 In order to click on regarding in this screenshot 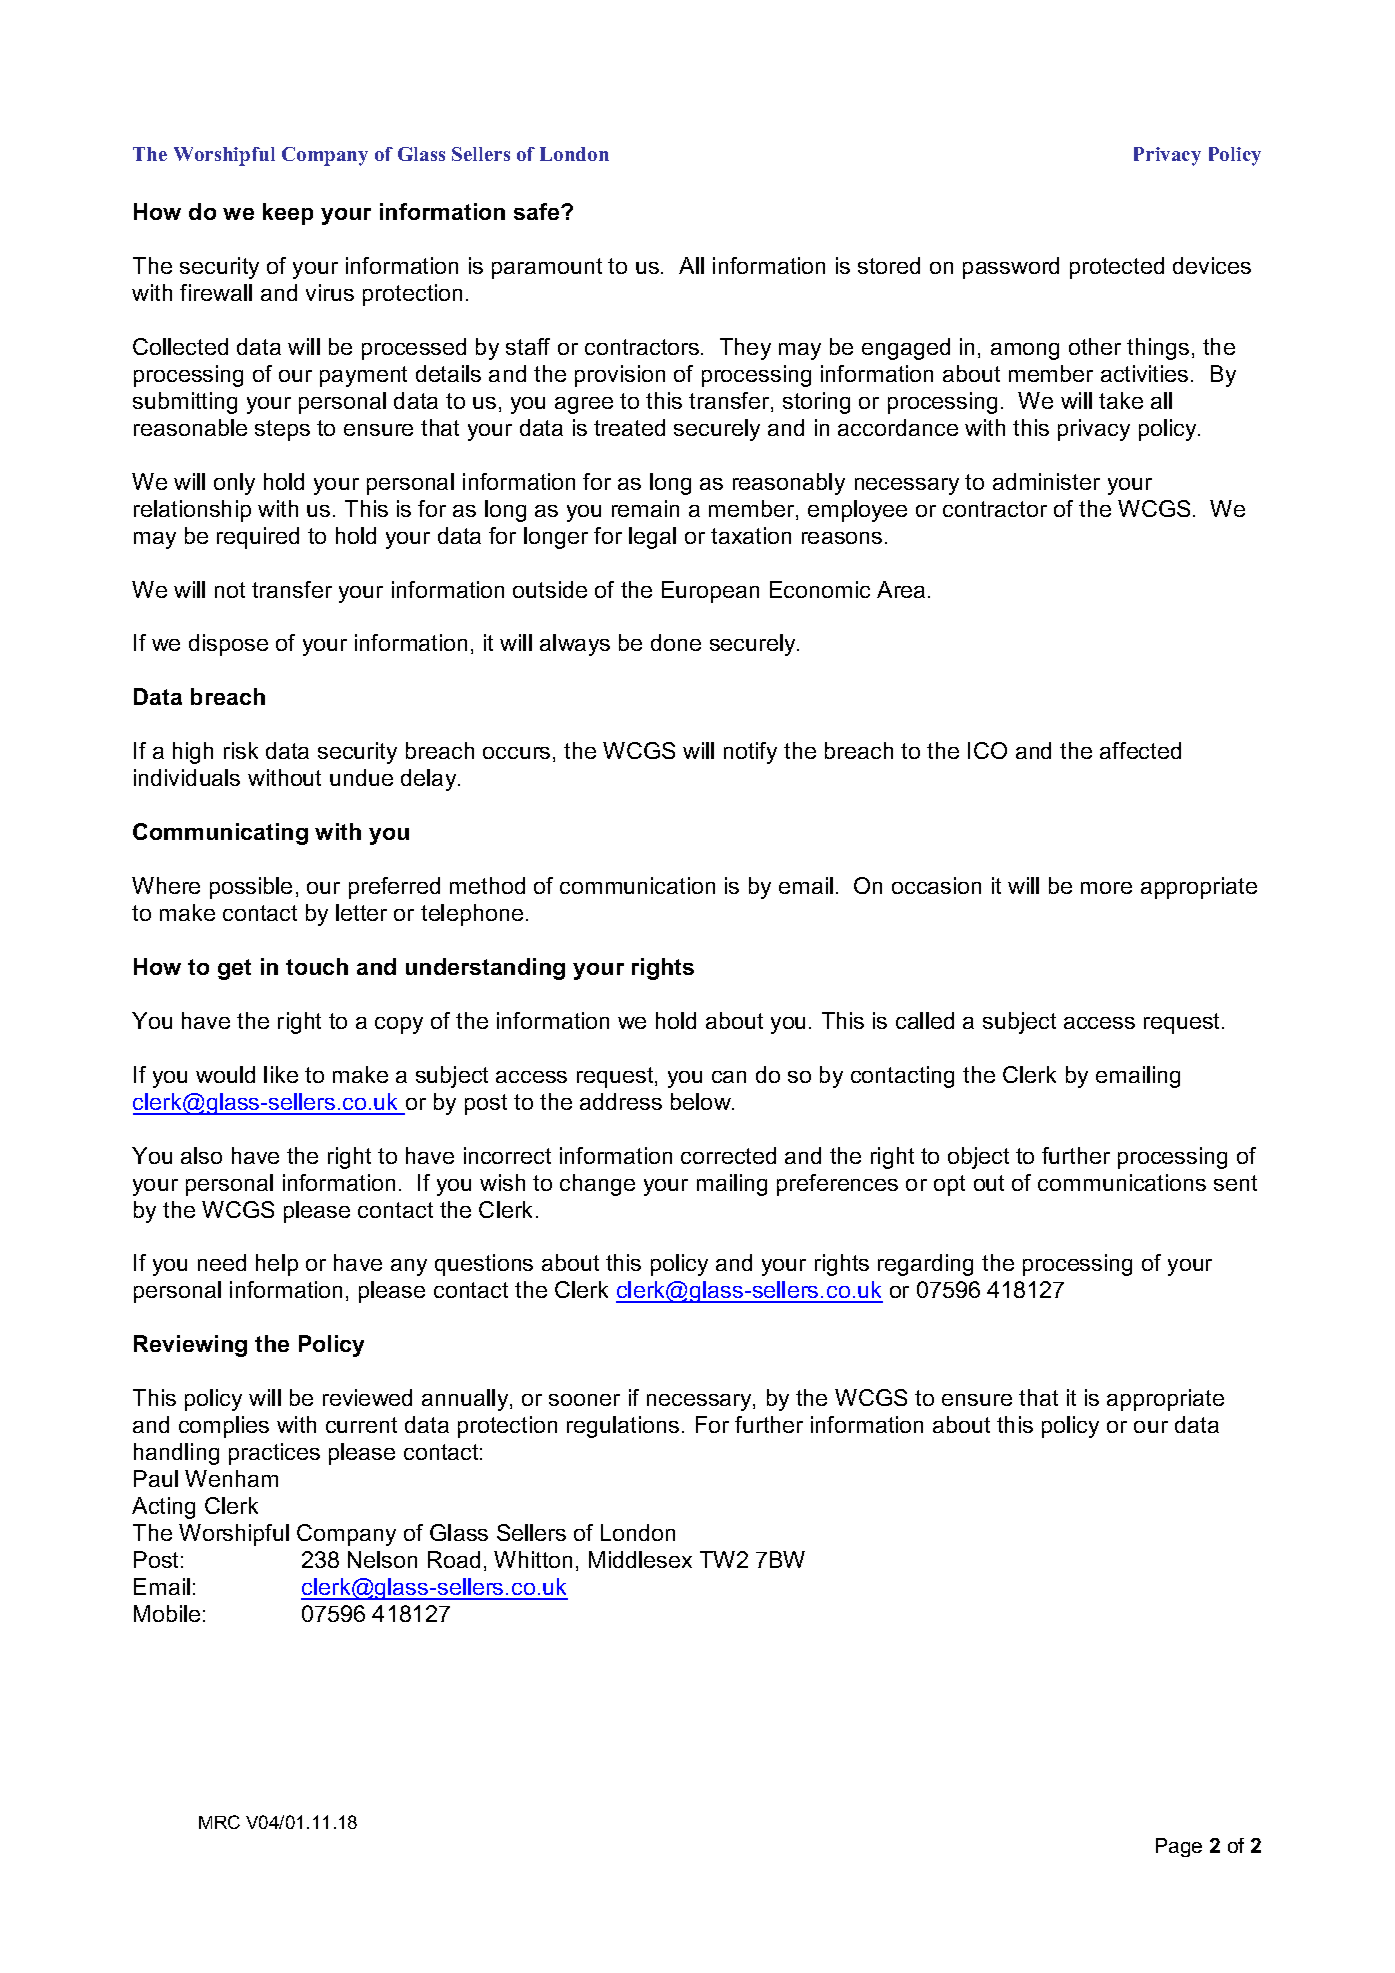, I will do `click(925, 1265)`.
